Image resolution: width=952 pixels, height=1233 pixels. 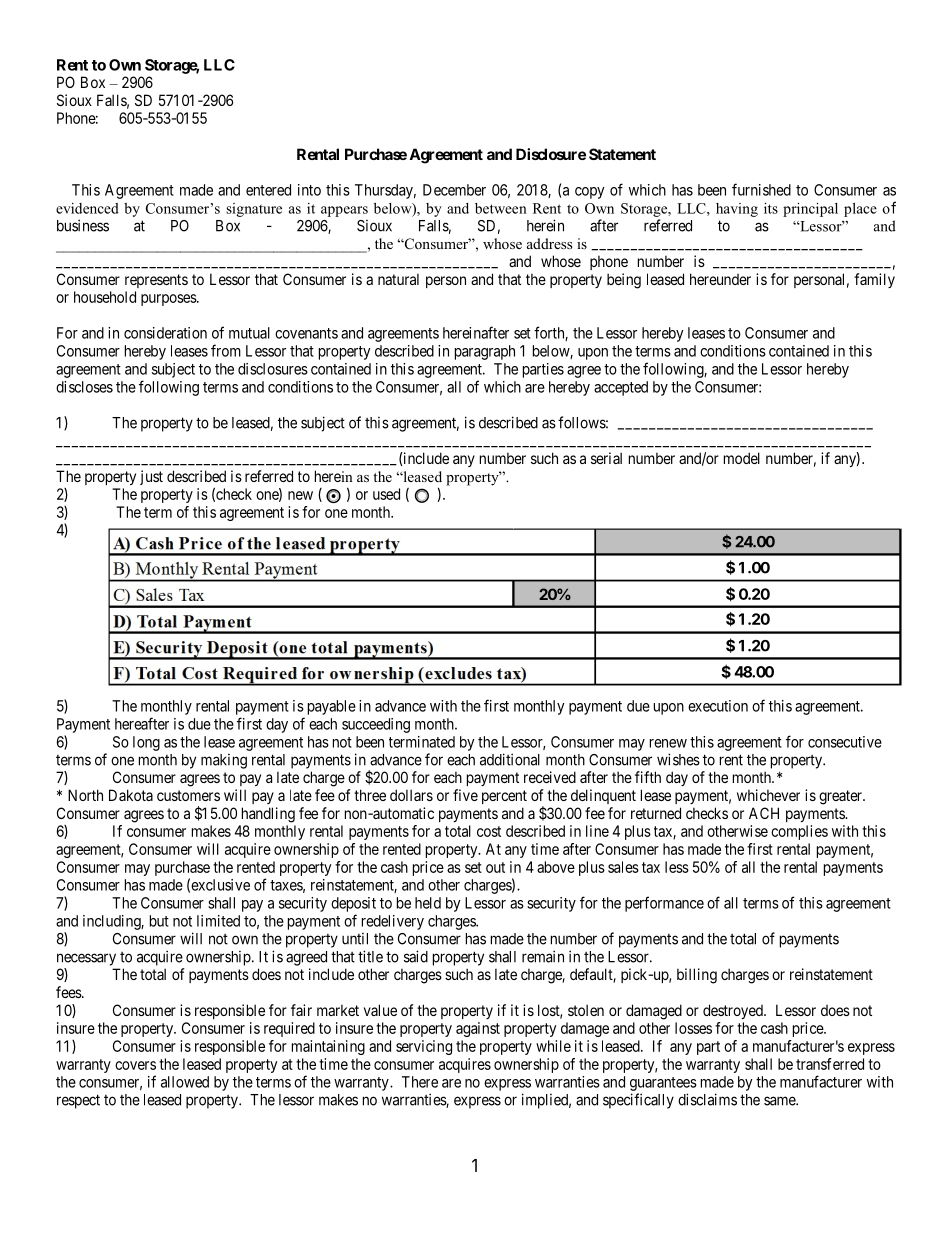 I want to click on transferred, so click(x=830, y=1064).
